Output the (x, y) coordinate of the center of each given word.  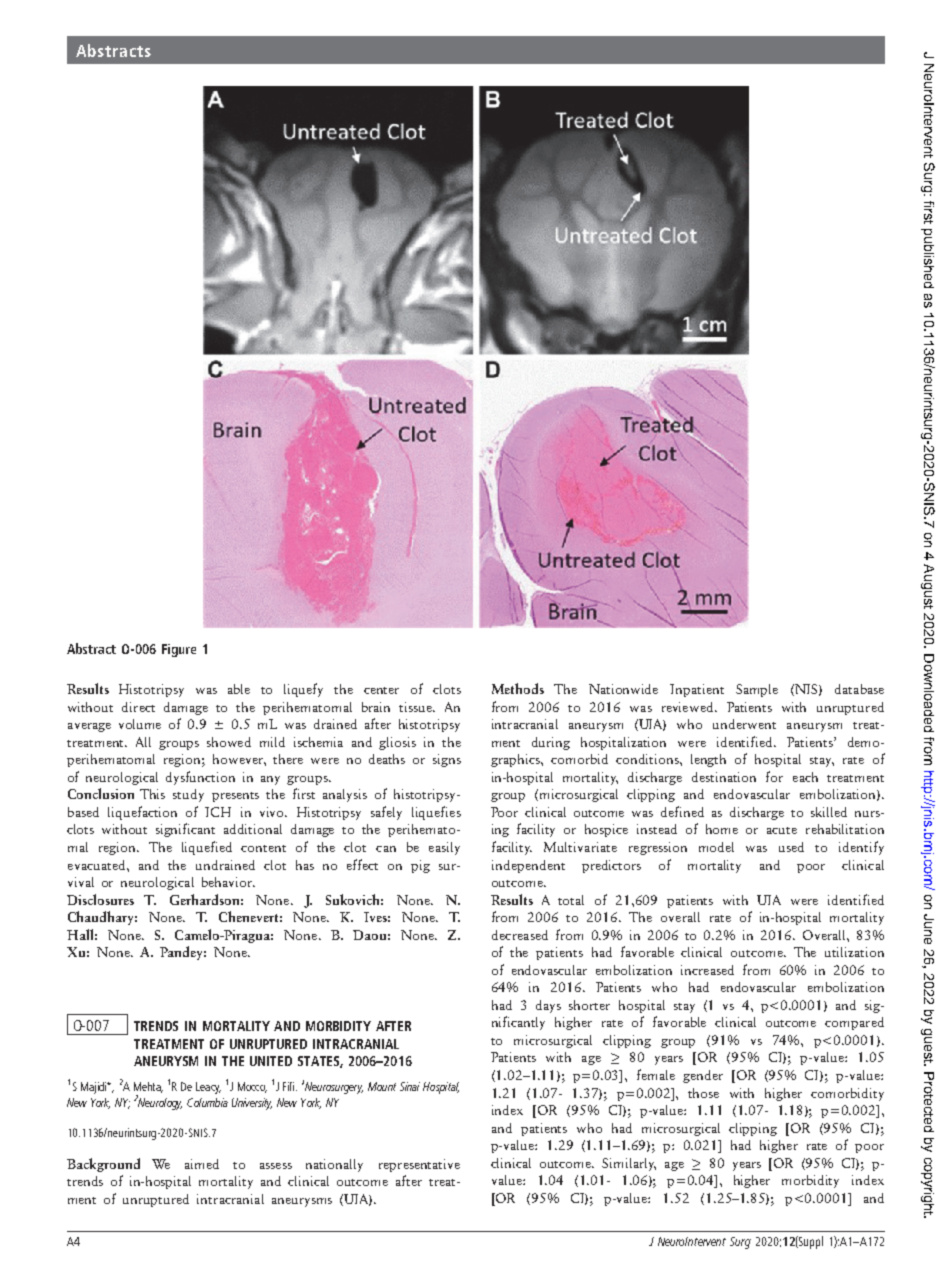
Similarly (629, 1164)
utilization (854, 952)
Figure (179, 650)
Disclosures (100, 899)
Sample (757, 690)
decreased (520, 935)
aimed (202, 1164)
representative (419, 1165)
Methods (518, 688)
